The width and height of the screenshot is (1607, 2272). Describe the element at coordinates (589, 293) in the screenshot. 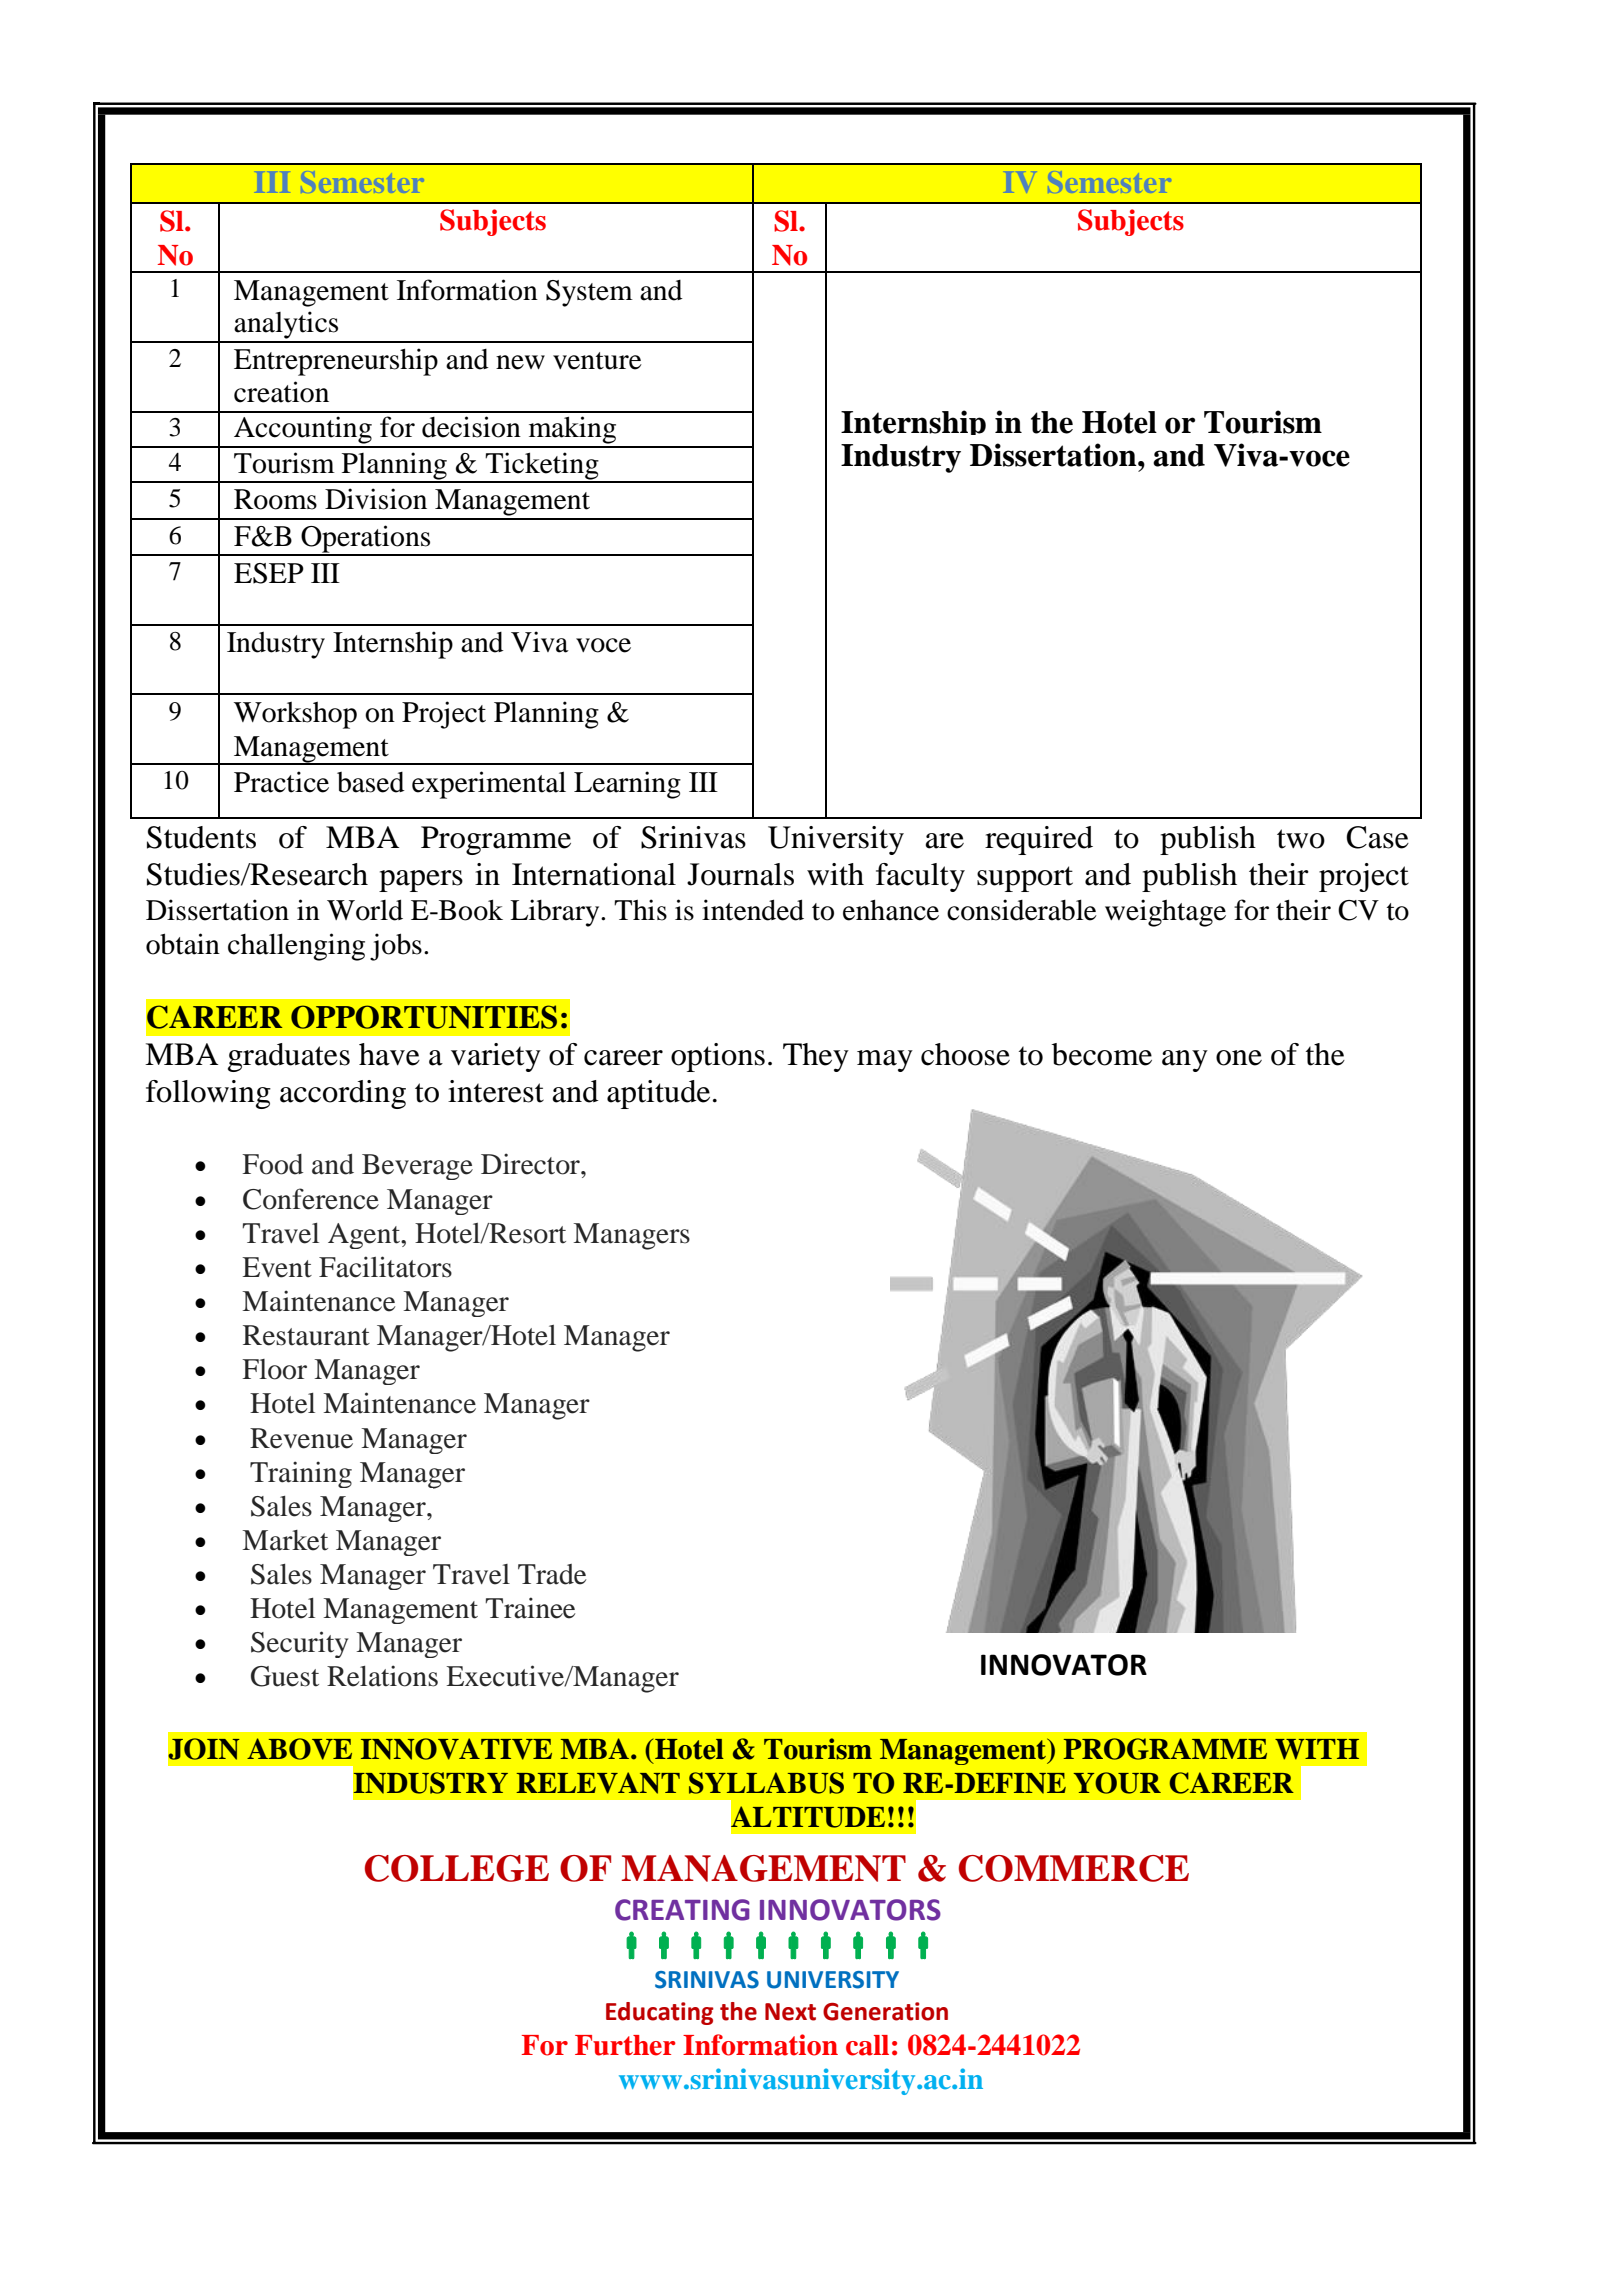

I see `System` at that location.
